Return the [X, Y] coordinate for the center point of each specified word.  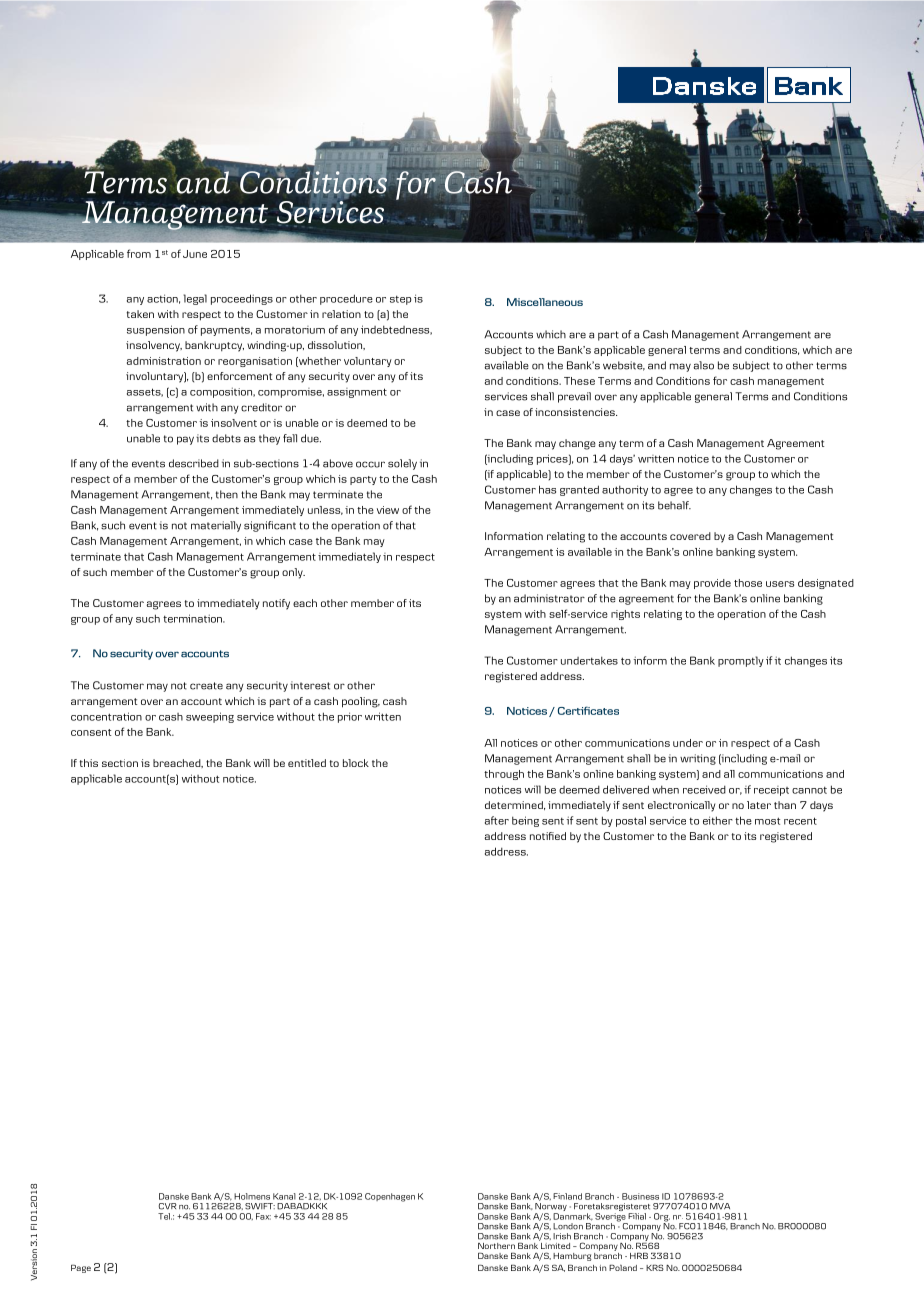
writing [698, 759]
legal [195, 299]
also [704, 365]
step [401, 300]
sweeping [210, 717]
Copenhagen [390, 1197]
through [504, 775]
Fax [263, 1216]
